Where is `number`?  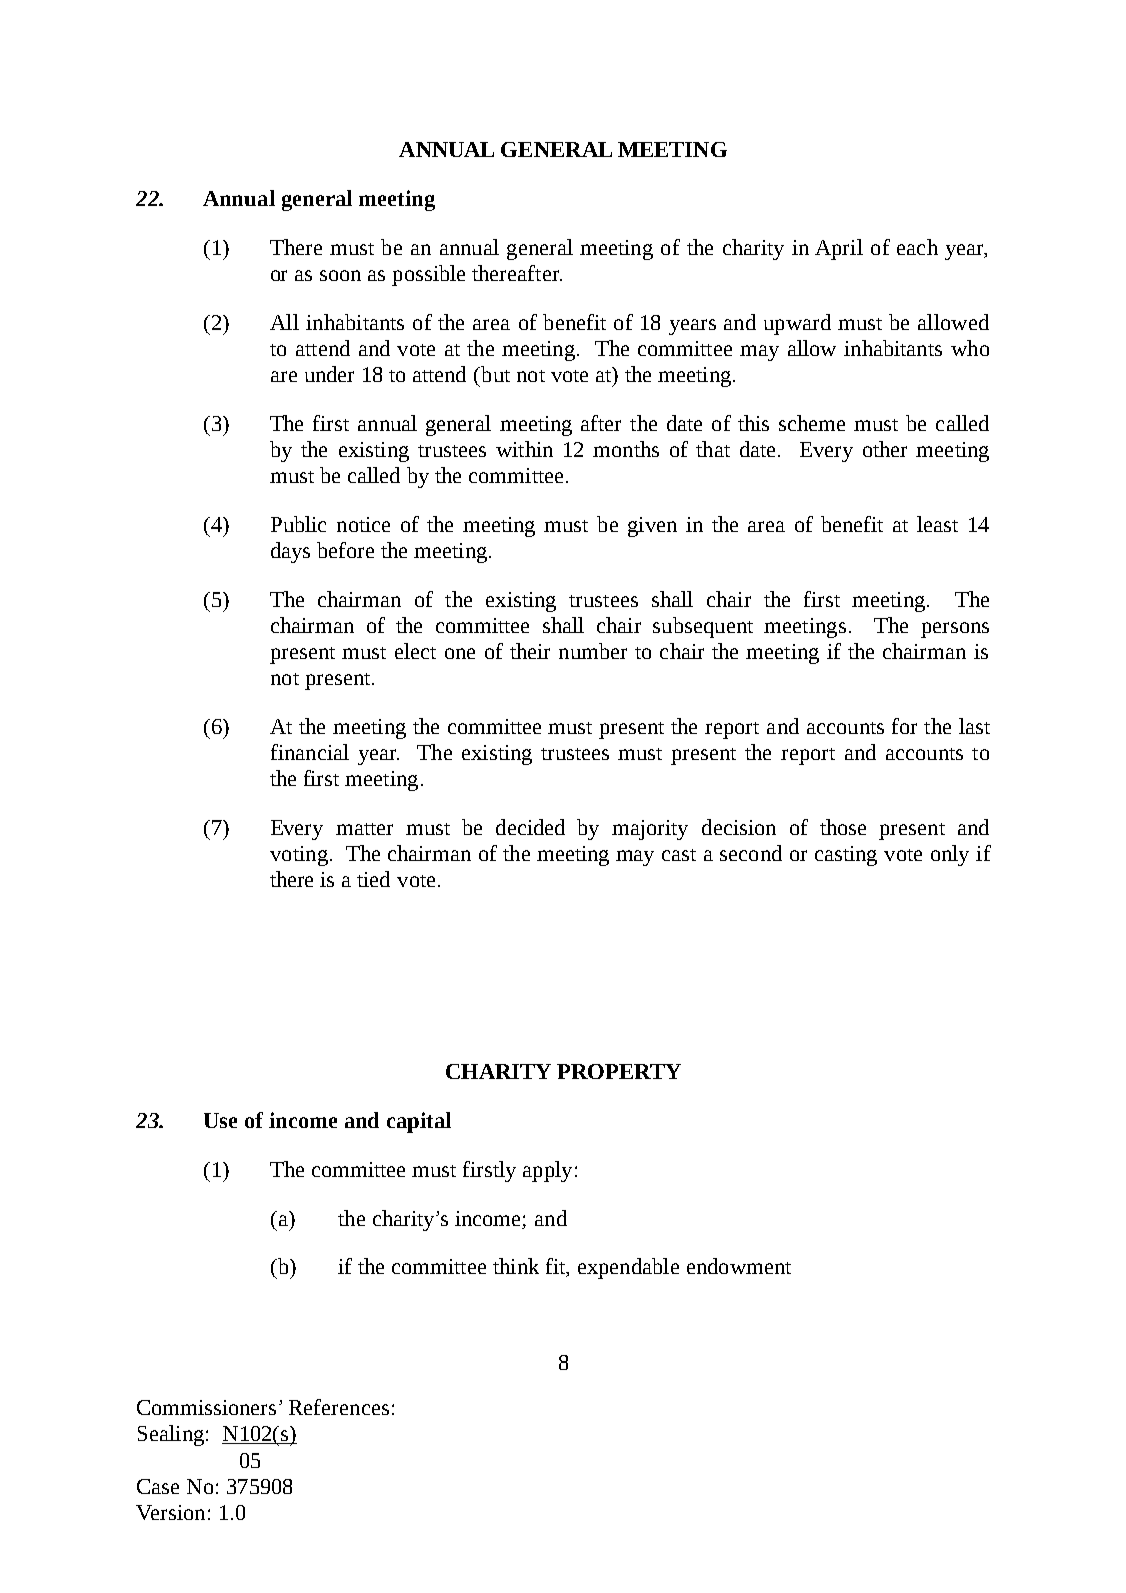 number is located at coordinates (593, 651).
